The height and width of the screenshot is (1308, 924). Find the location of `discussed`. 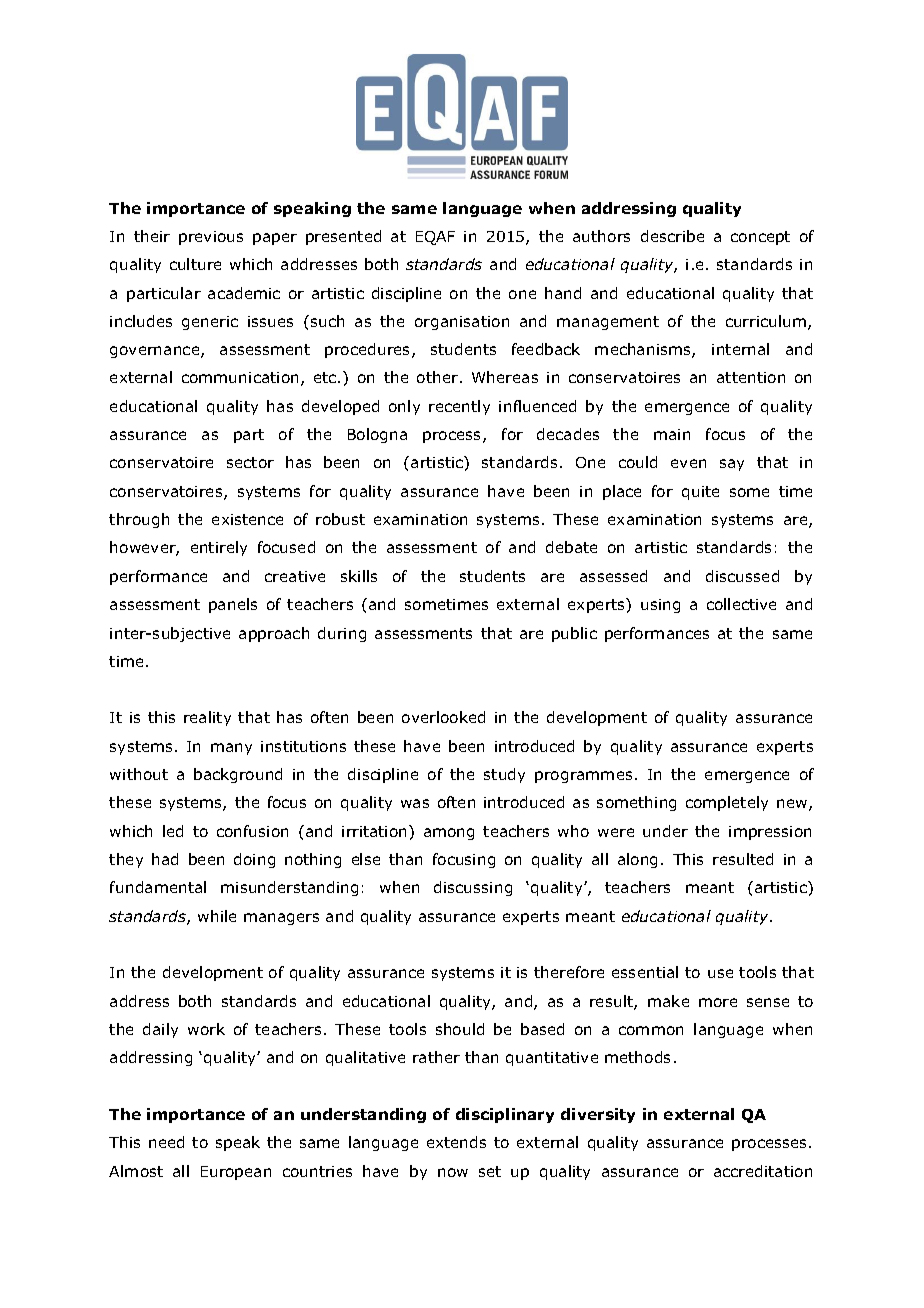

discussed is located at coordinates (742, 576).
